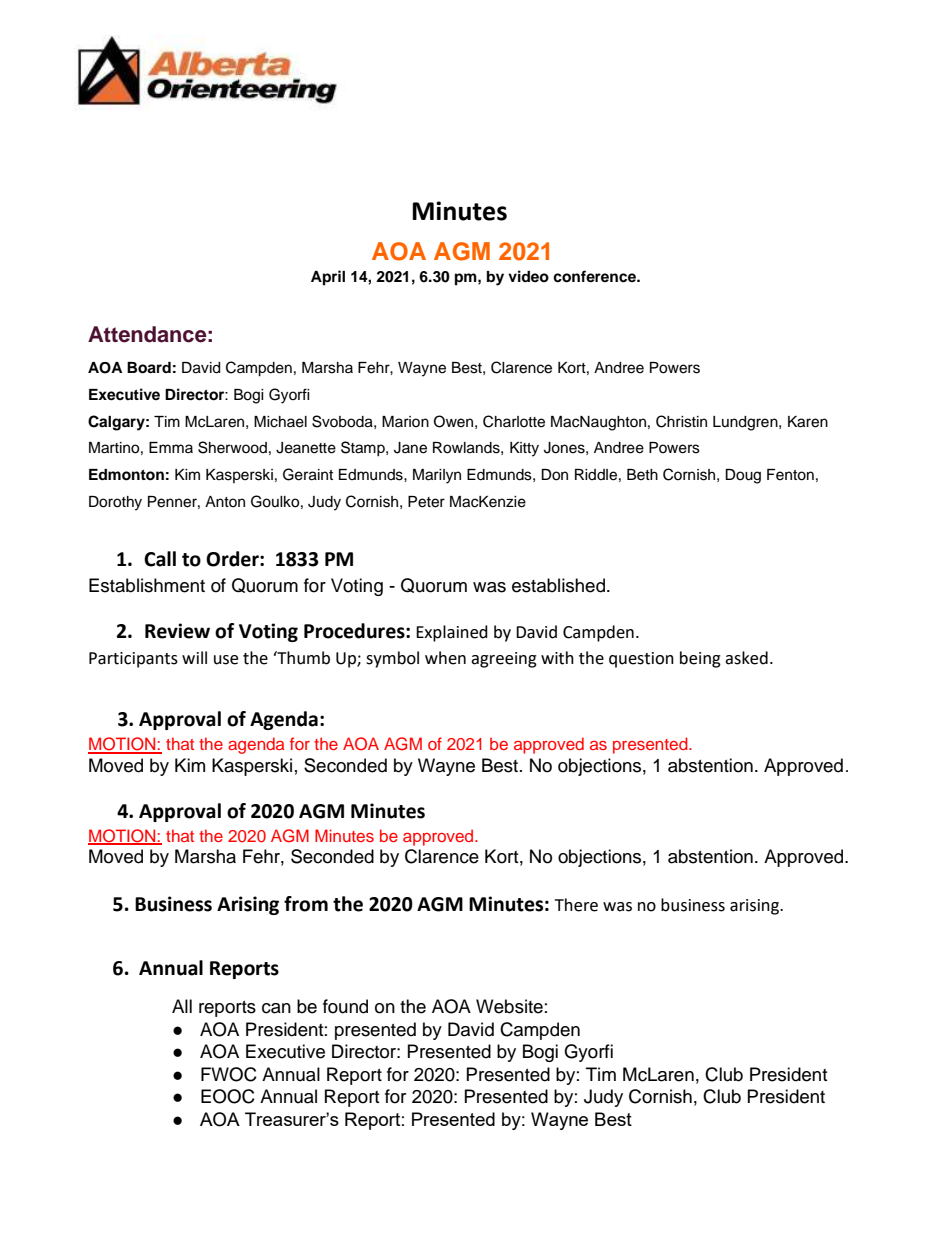  I want to click on April, so click(328, 278).
